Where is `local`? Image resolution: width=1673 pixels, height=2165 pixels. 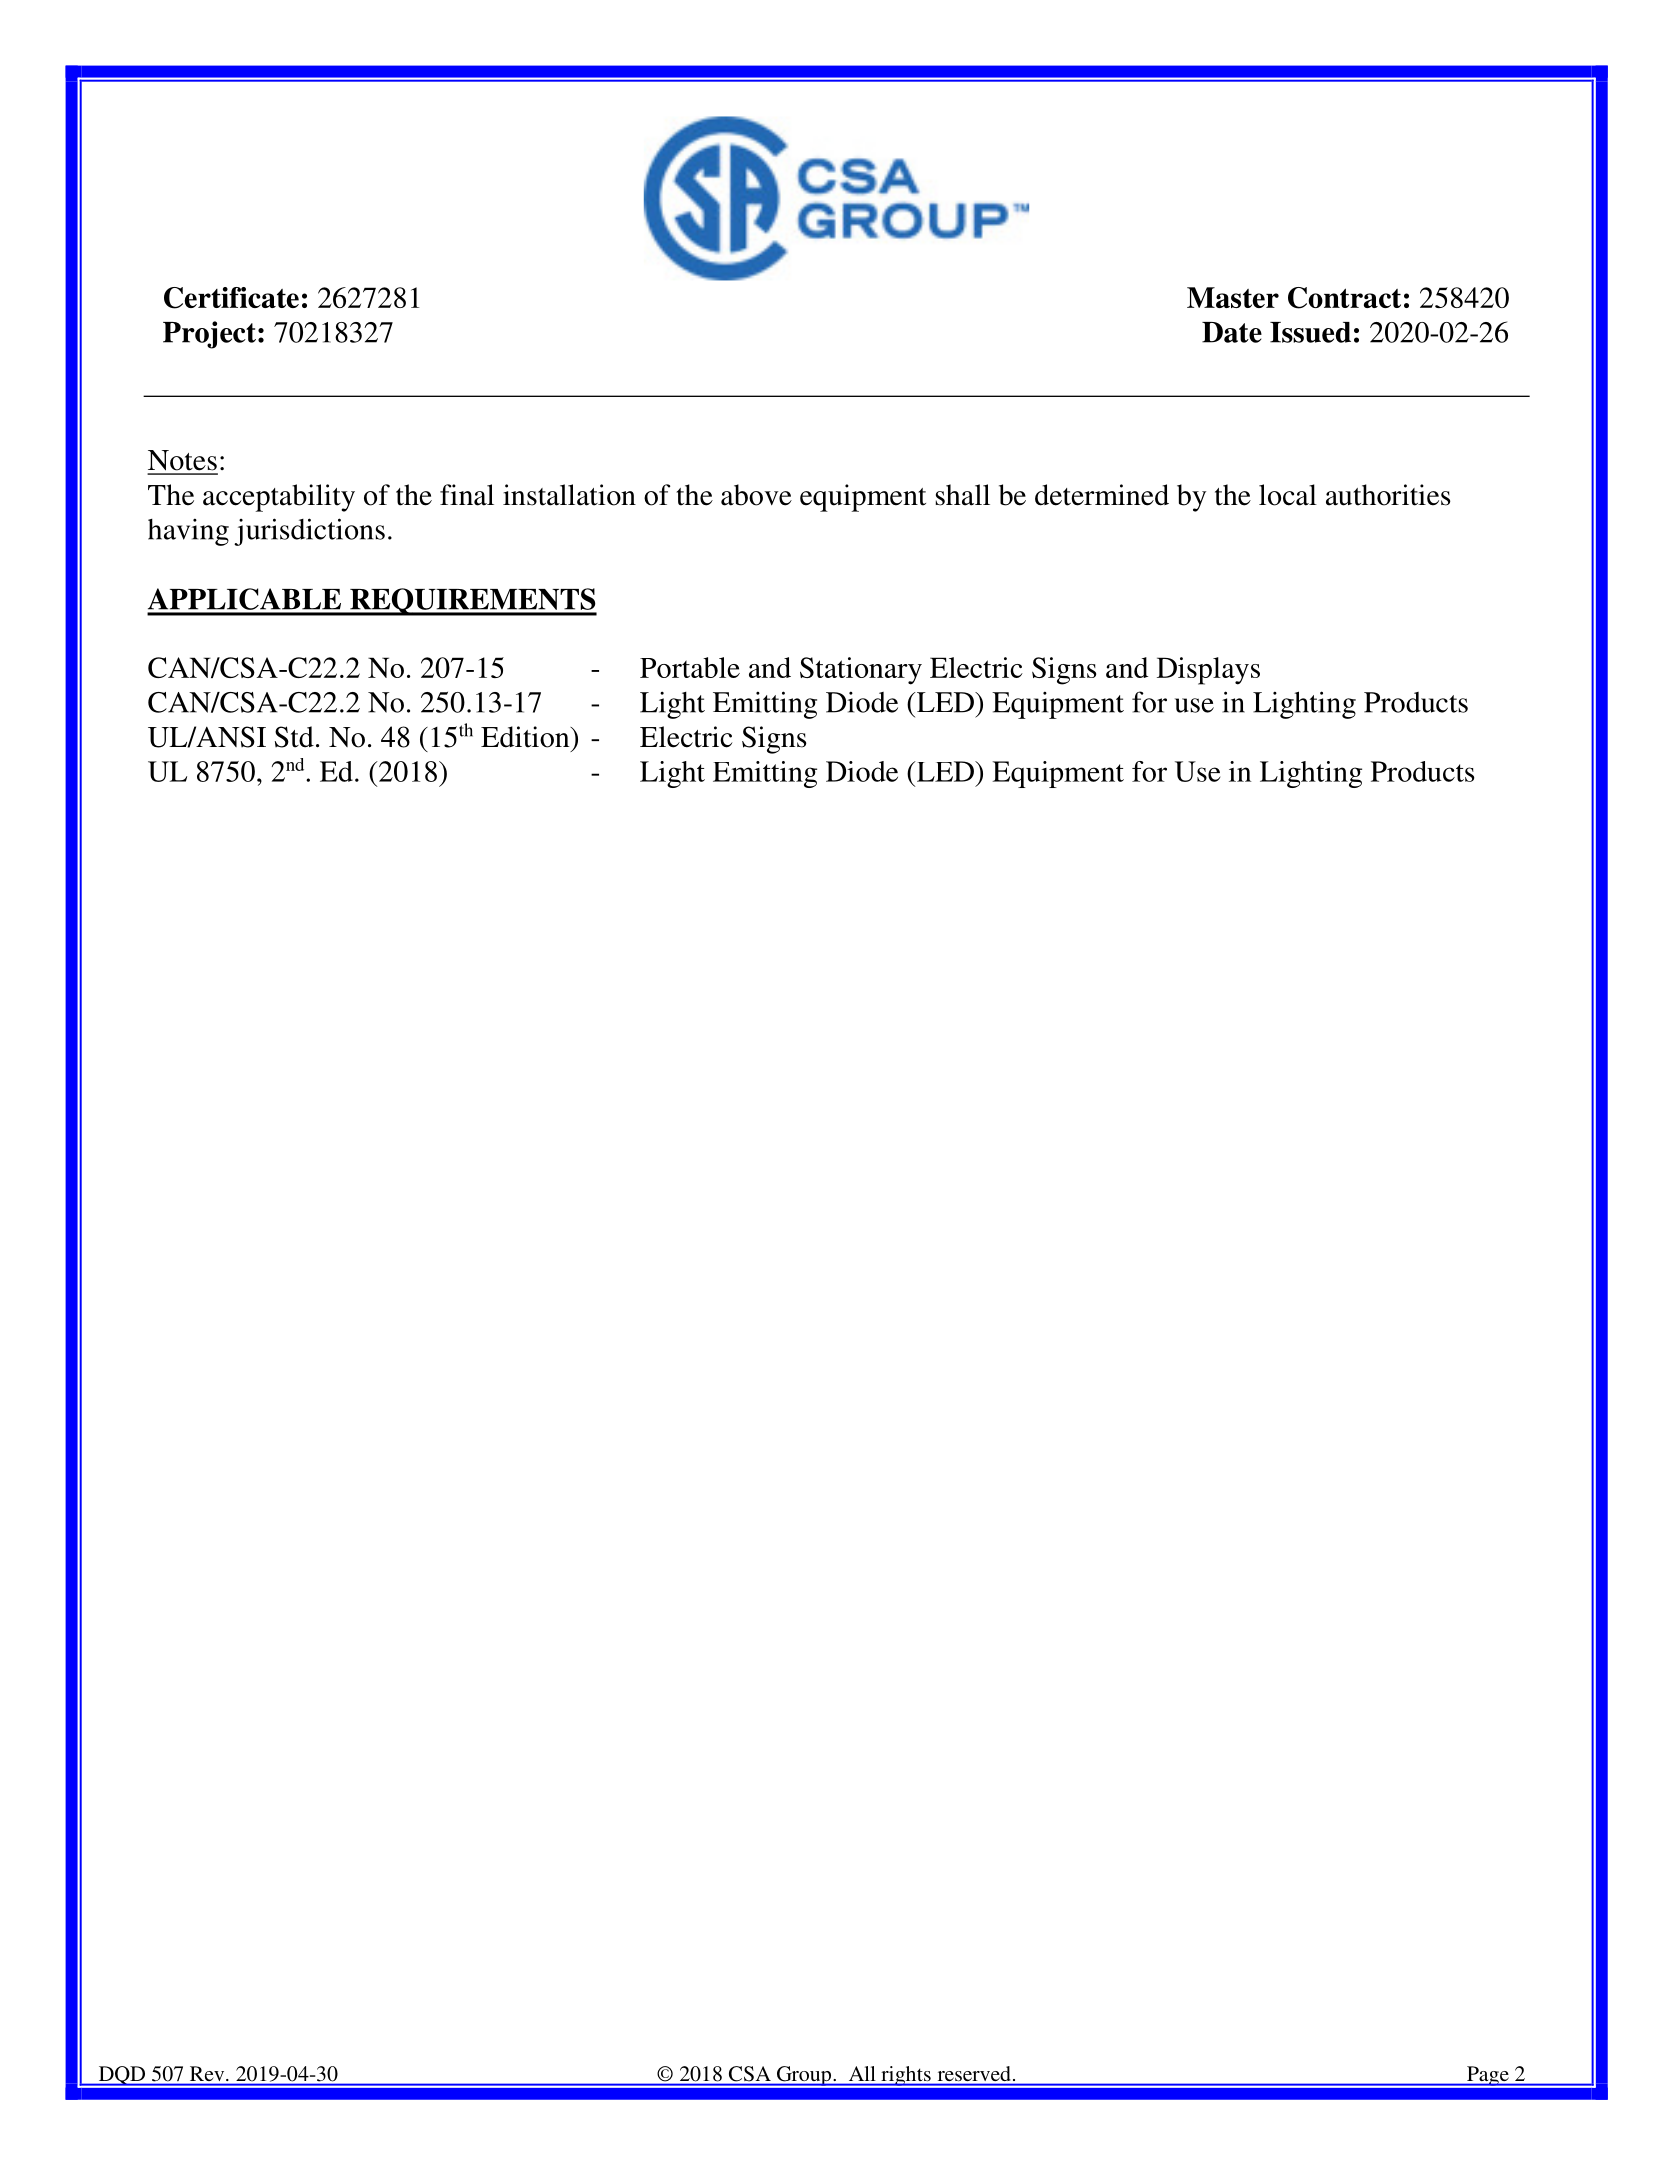
local is located at coordinates (1288, 495).
